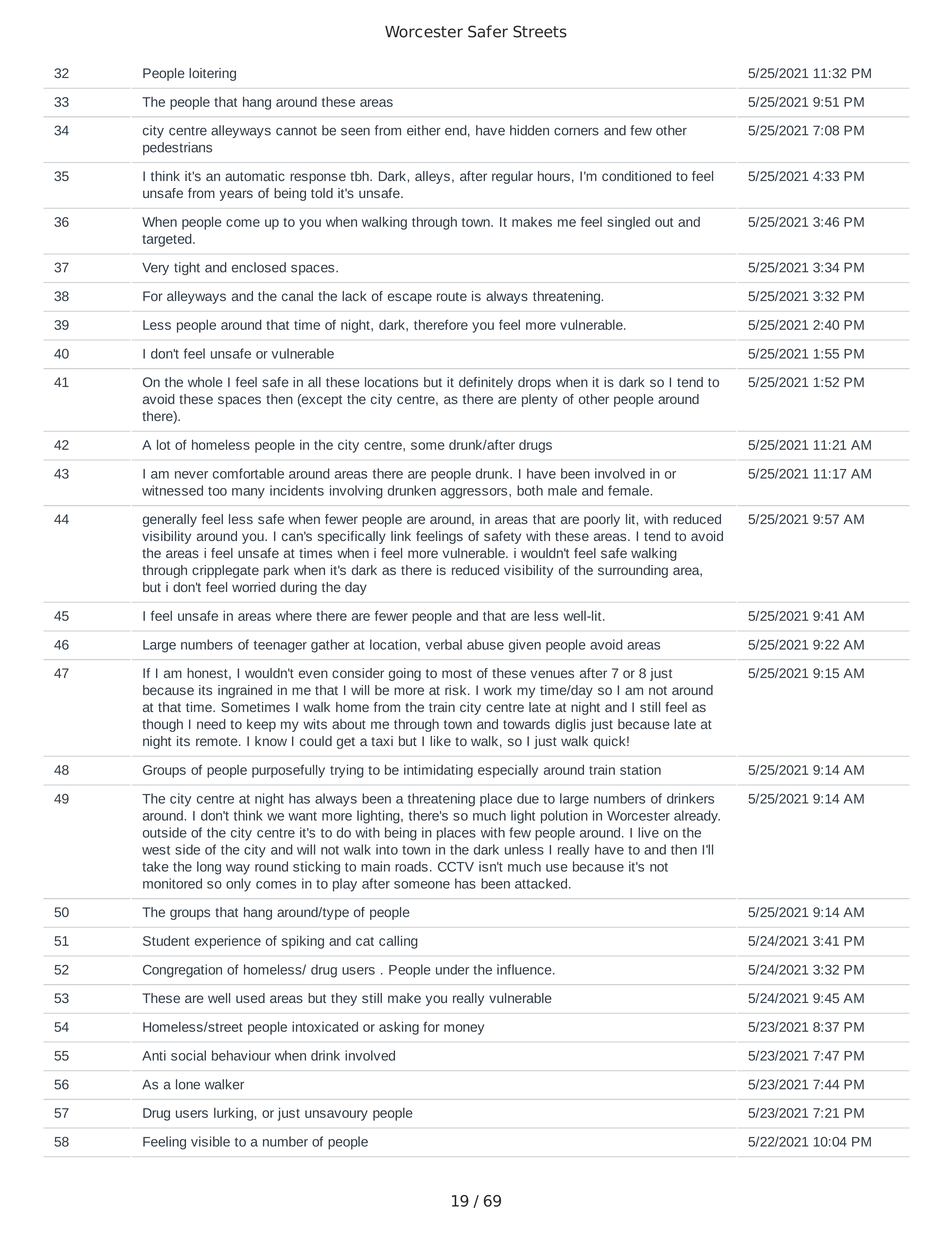  I want to click on asking, so click(399, 1028).
